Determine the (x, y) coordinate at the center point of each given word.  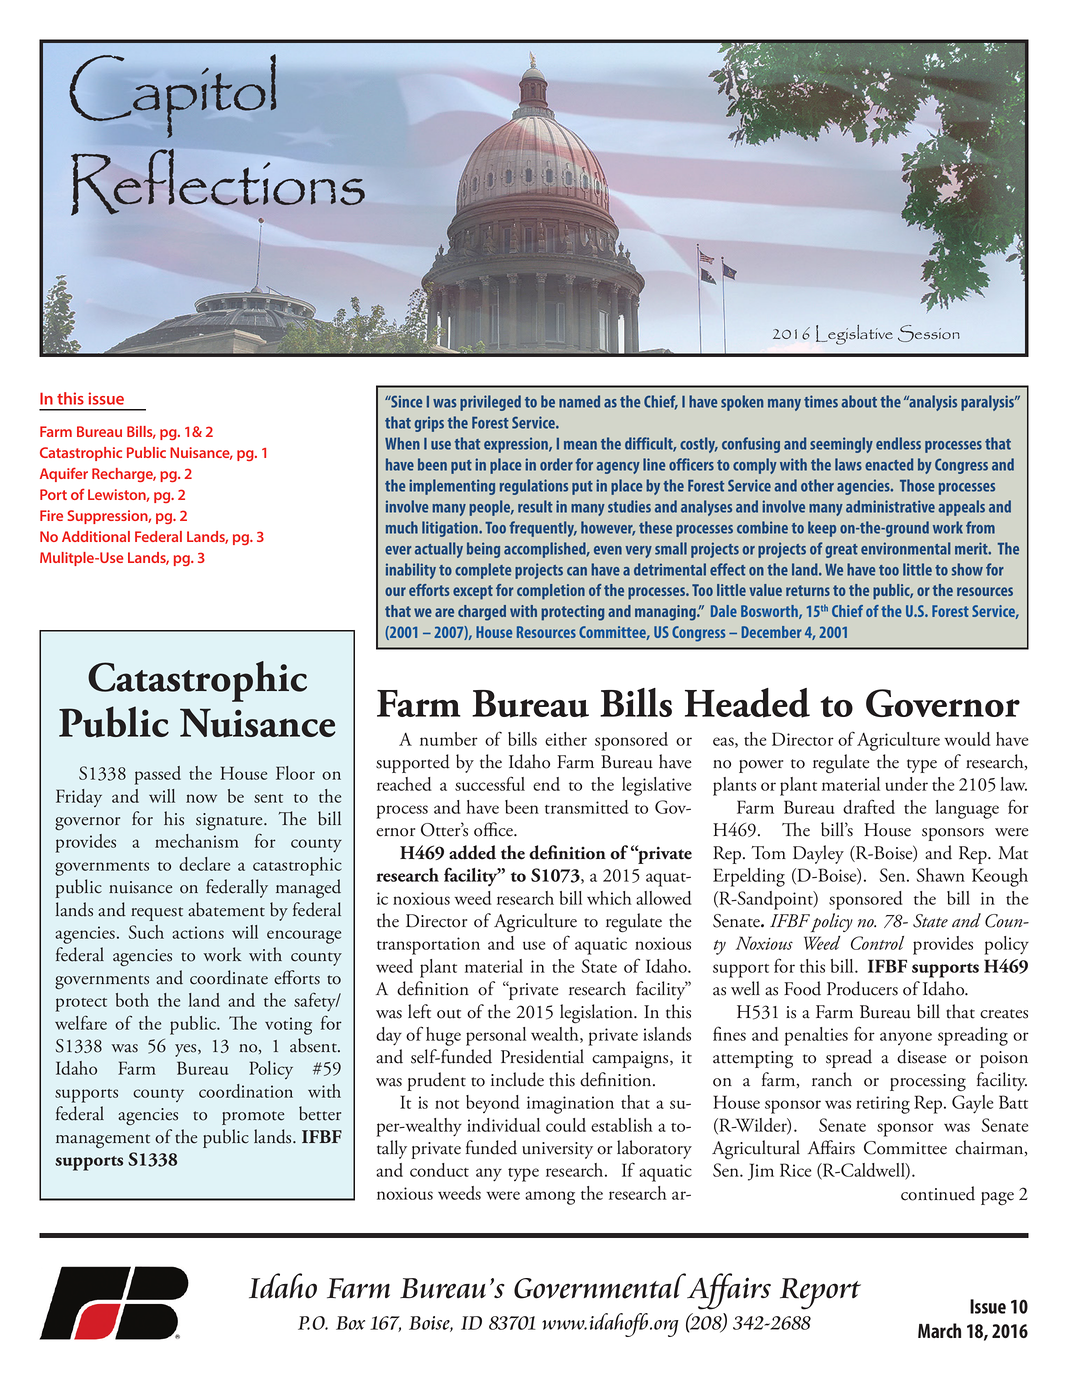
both (132, 1000)
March (939, 1330)
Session (929, 333)
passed (158, 775)
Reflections (218, 182)
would (967, 739)
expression (517, 445)
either (566, 739)
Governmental (600, 1286)
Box (350, 1323)
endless (898, 443)
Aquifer (64, 474)
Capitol (173, 96)
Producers (862, 988)
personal (496, 1036)
